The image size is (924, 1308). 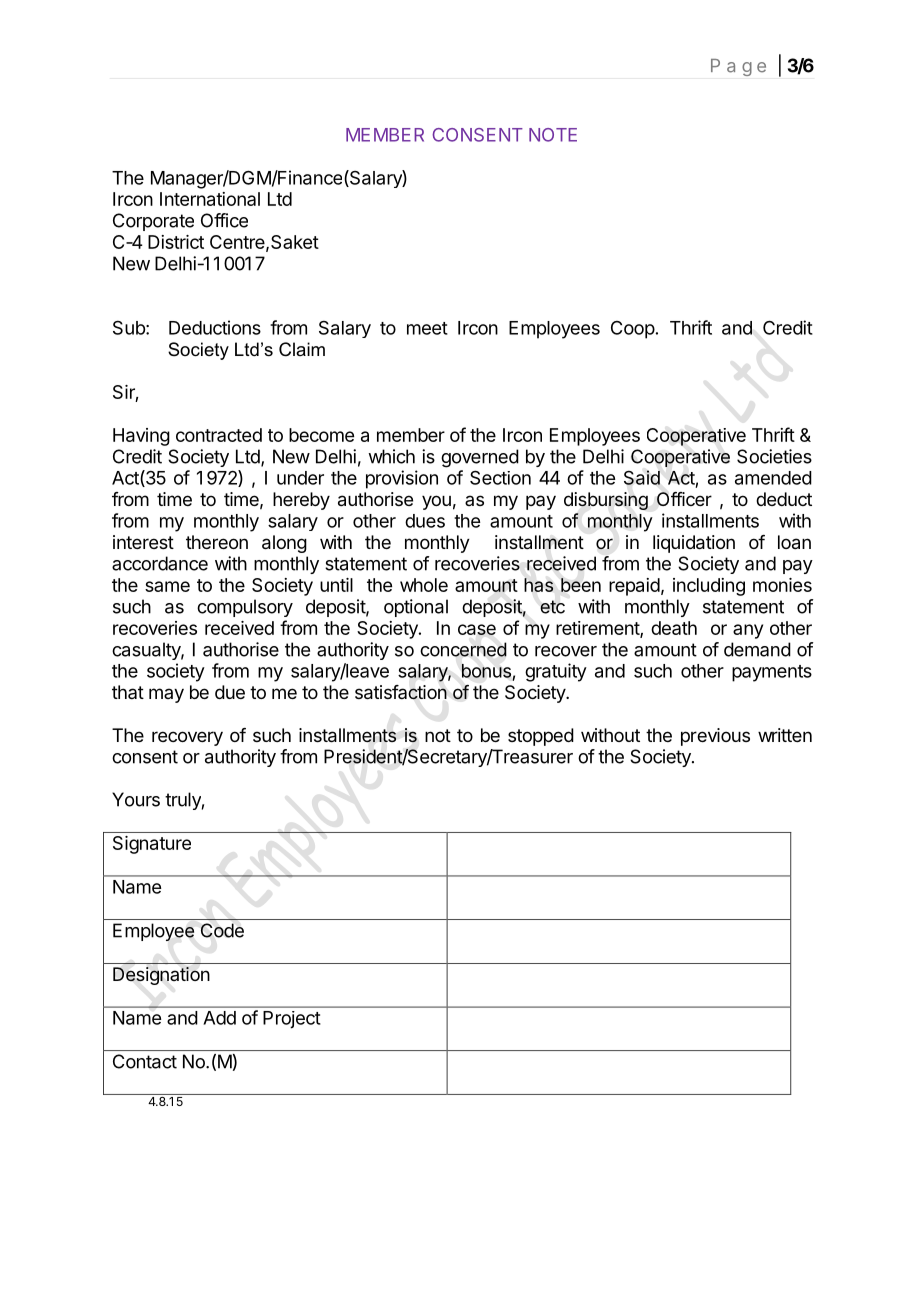 I want to click on whole, so click(x=424, y=585).
